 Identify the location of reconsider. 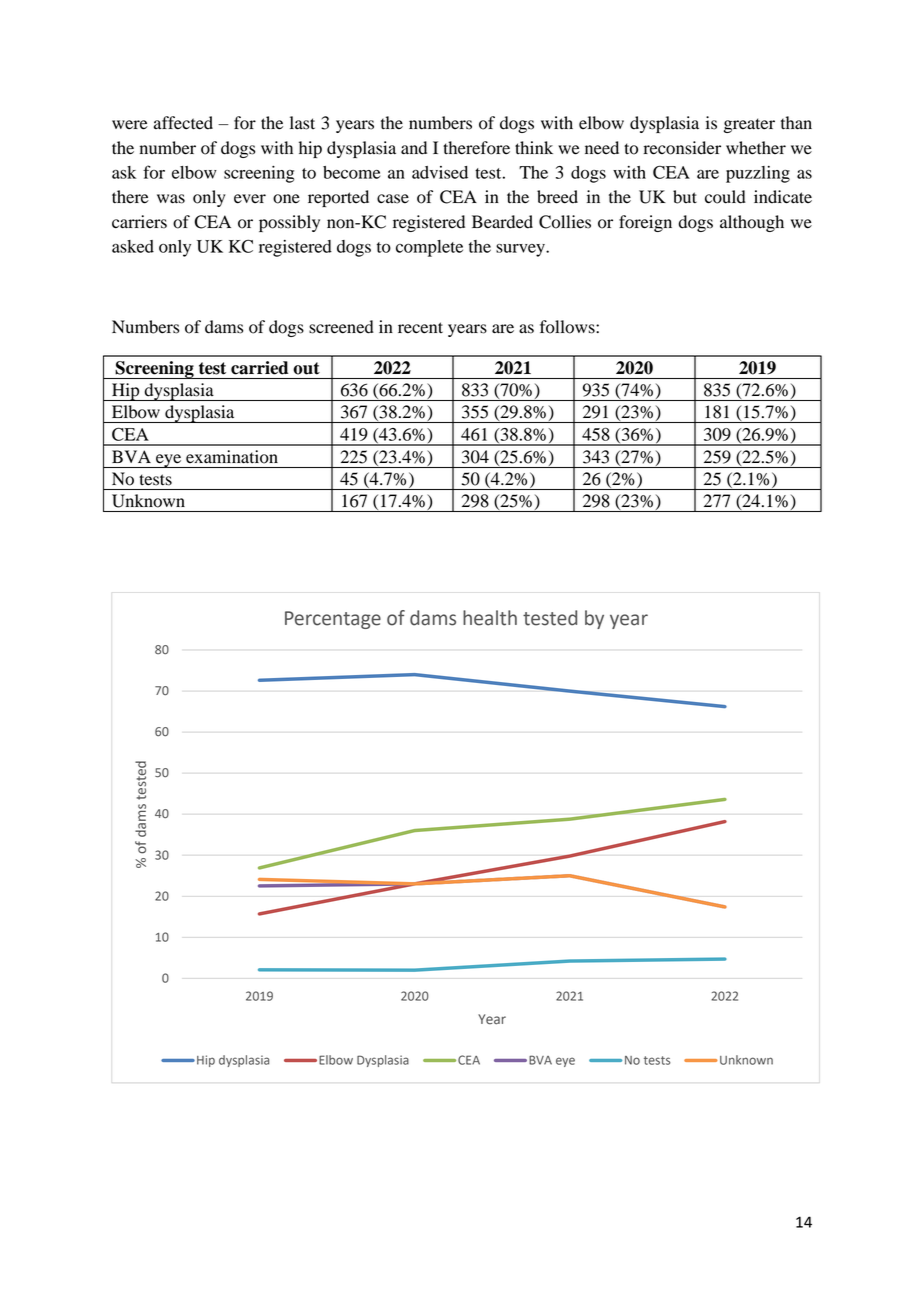
(682, 148).
